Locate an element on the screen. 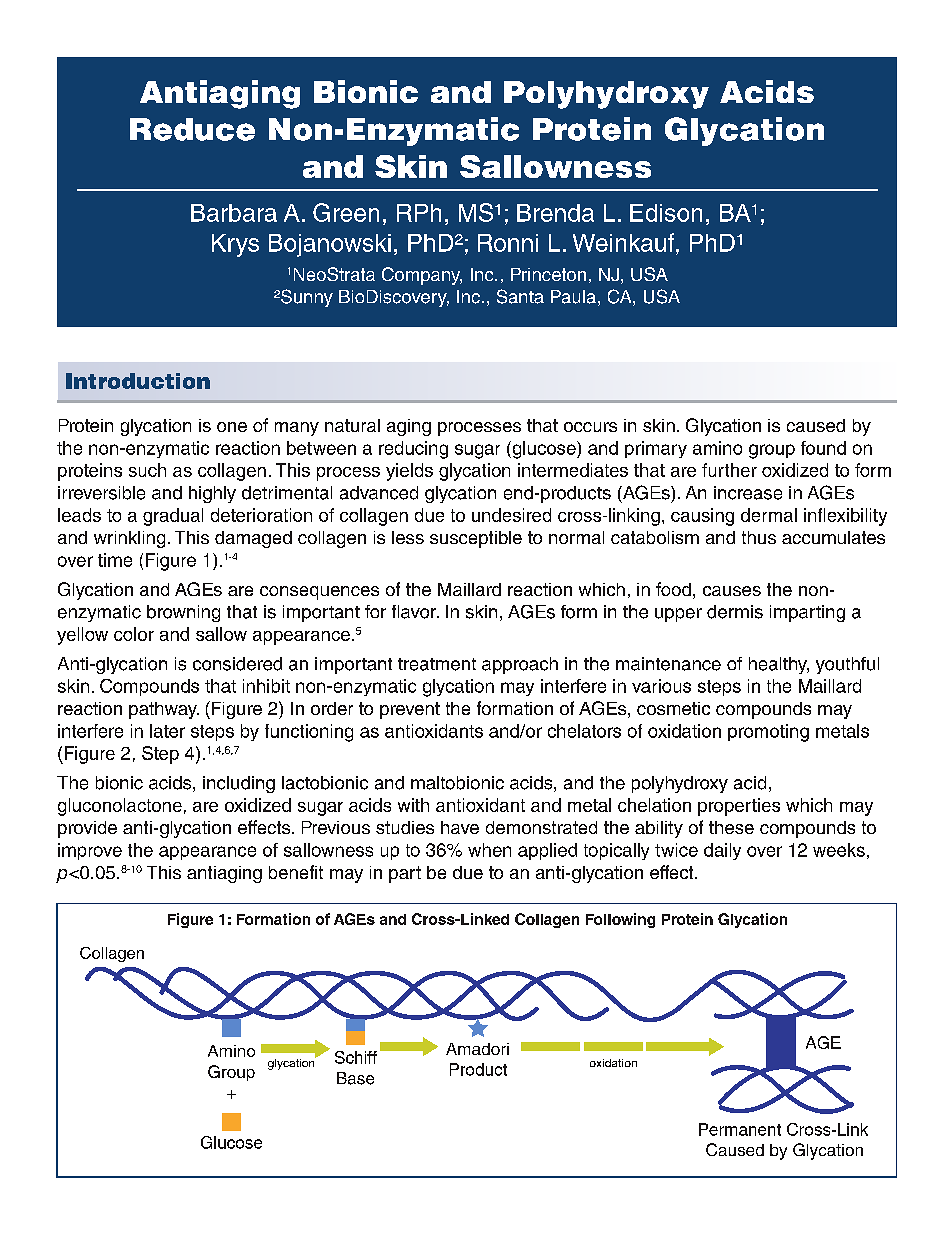  when is located at coordinates (489, 850).
